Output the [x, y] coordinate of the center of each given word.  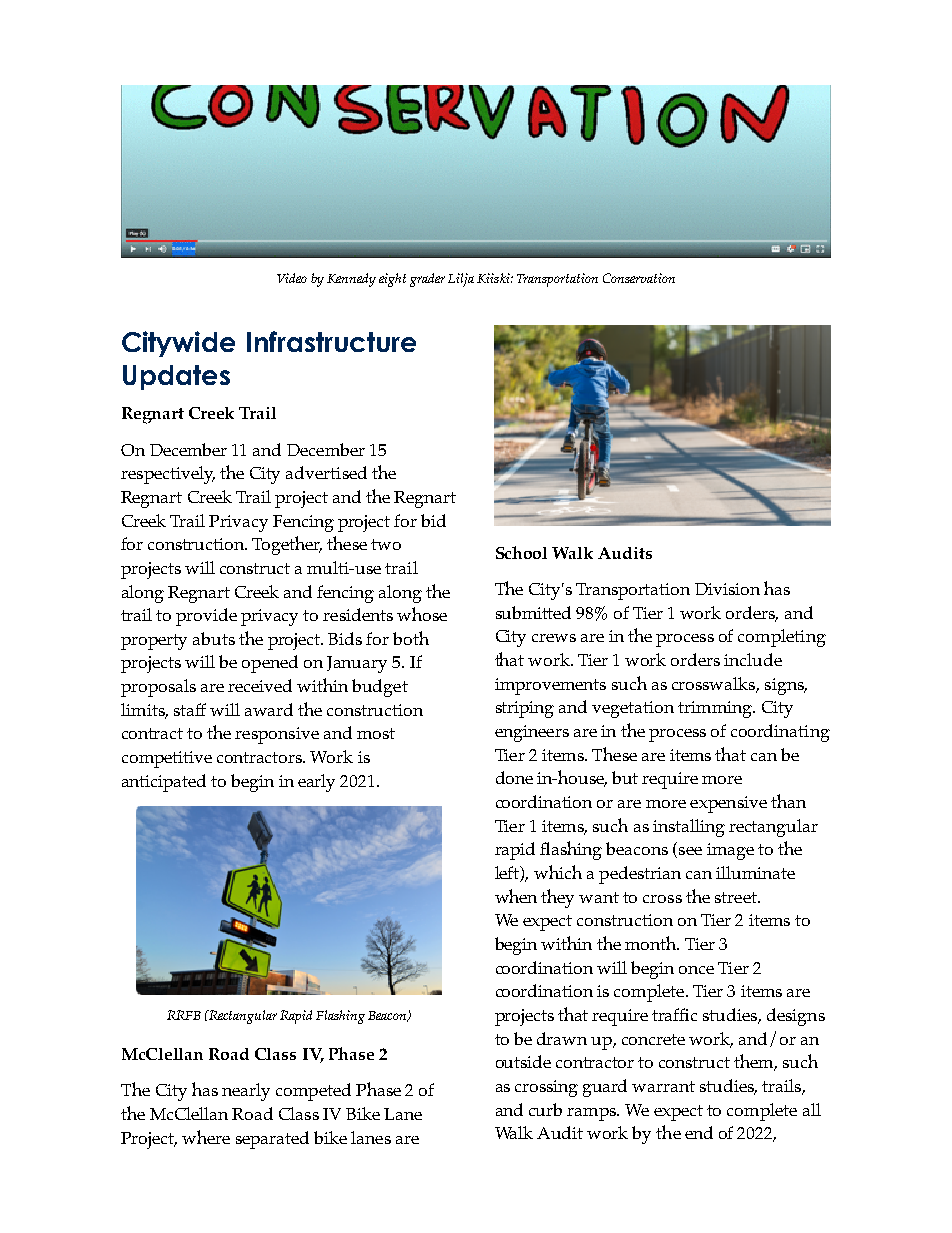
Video [292, 278]
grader [427, 280]
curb [545, 1109]
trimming [716, 709]
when [516, 896]
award [269, 709]
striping [525, 709]
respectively [168, 475]
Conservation [639, 278]
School [521, 552]
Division [727, 589]
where [206, 1137]
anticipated [164, 783]
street [737, 897]
